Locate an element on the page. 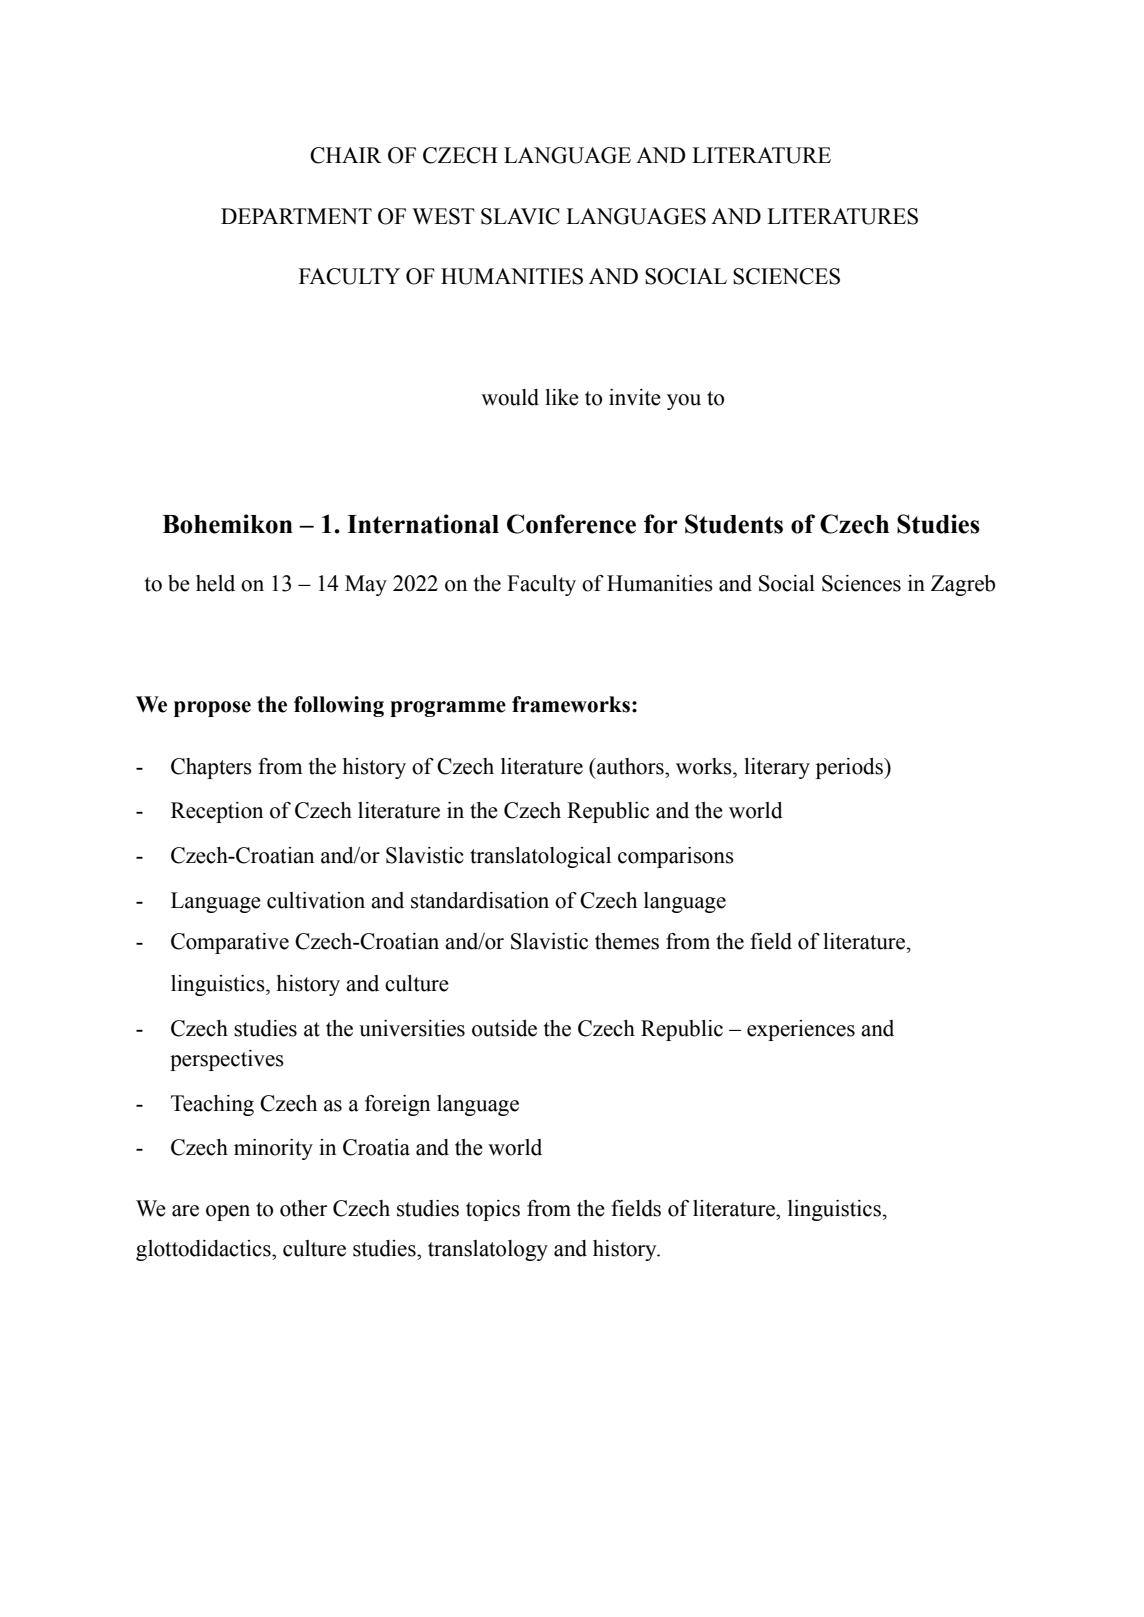  authors is located at coordinates (630, 766).
